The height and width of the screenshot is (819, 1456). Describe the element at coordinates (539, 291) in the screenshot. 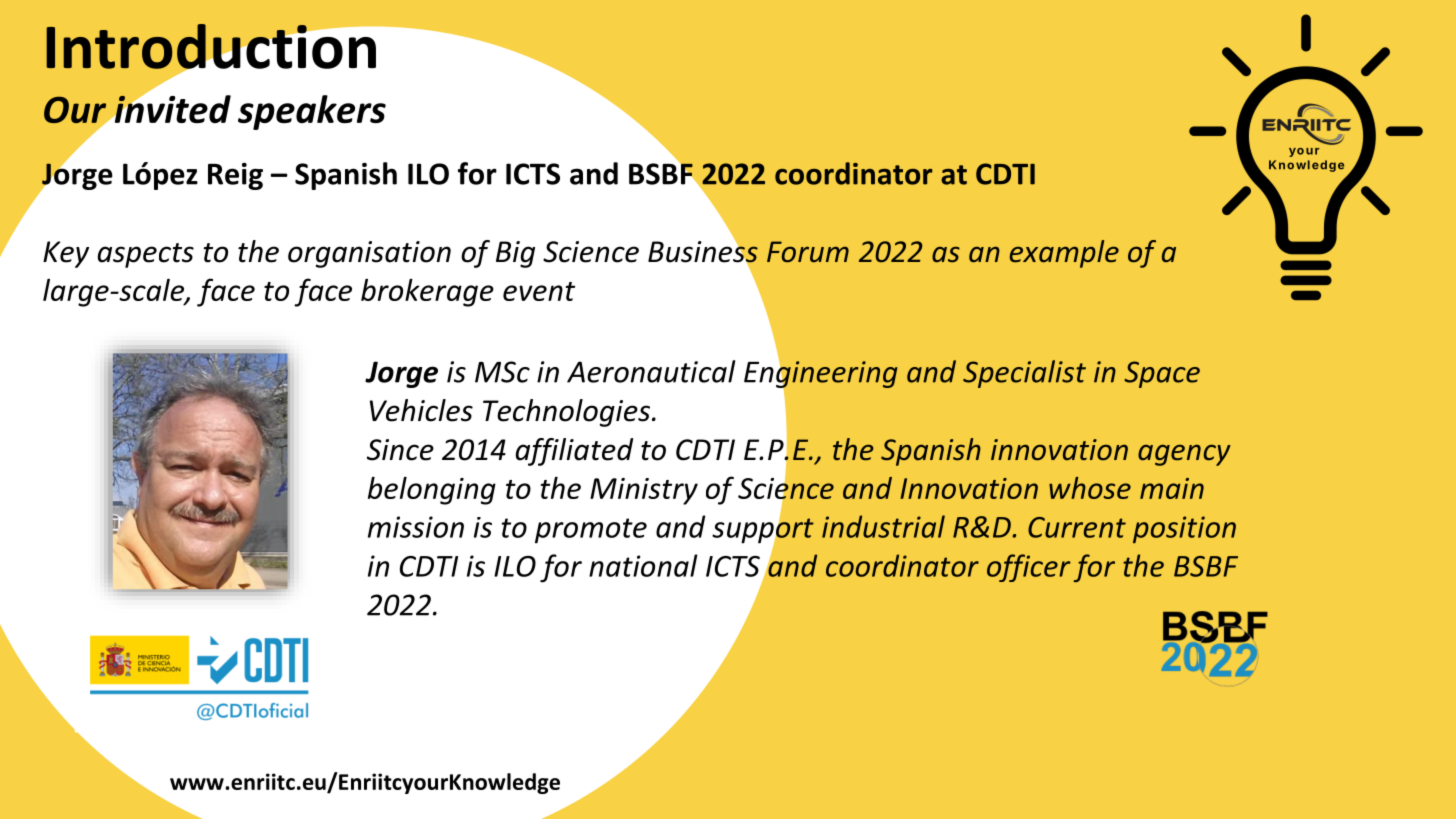

I see `event` at that location.
